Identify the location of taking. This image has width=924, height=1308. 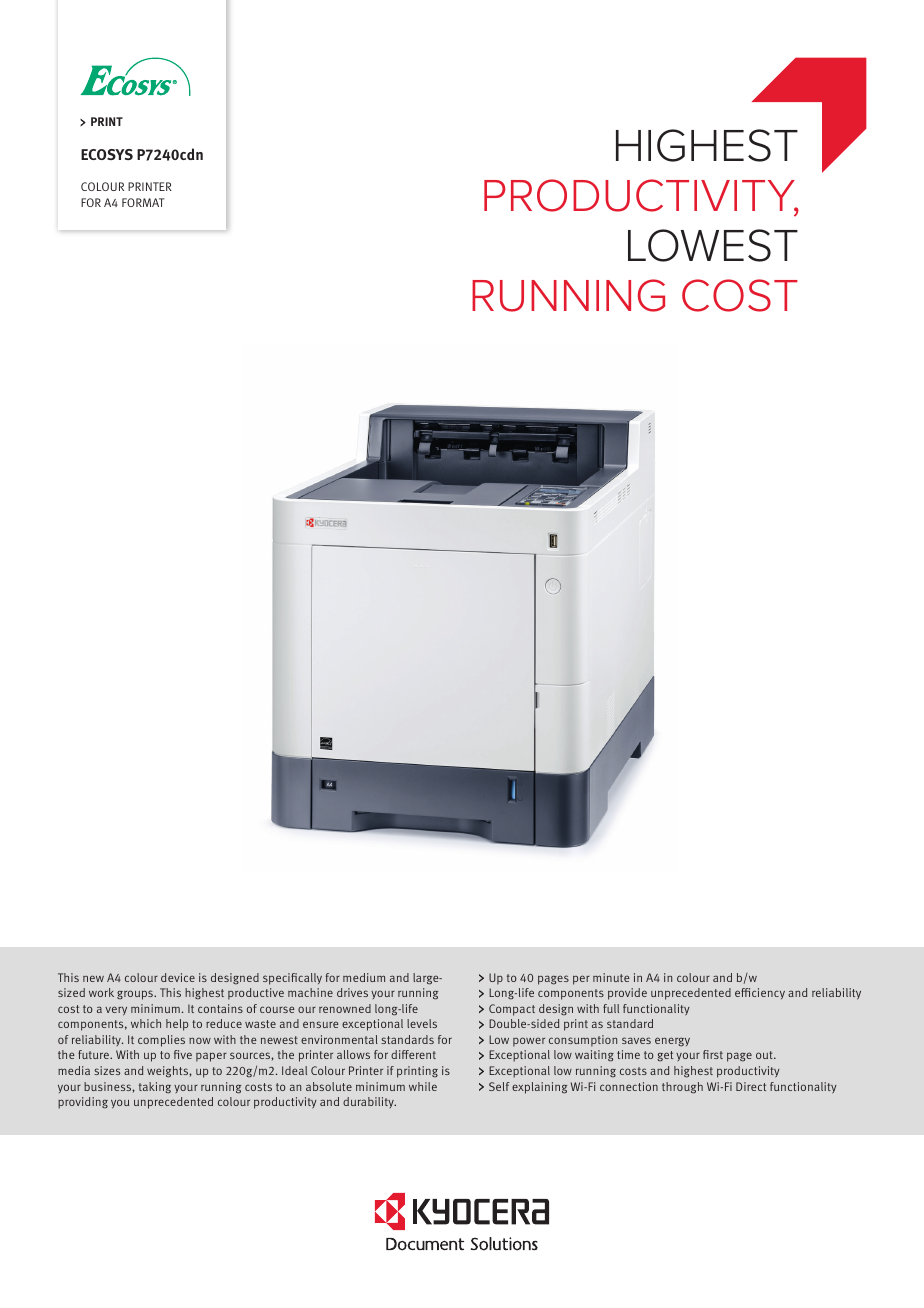
(155, 1088).
